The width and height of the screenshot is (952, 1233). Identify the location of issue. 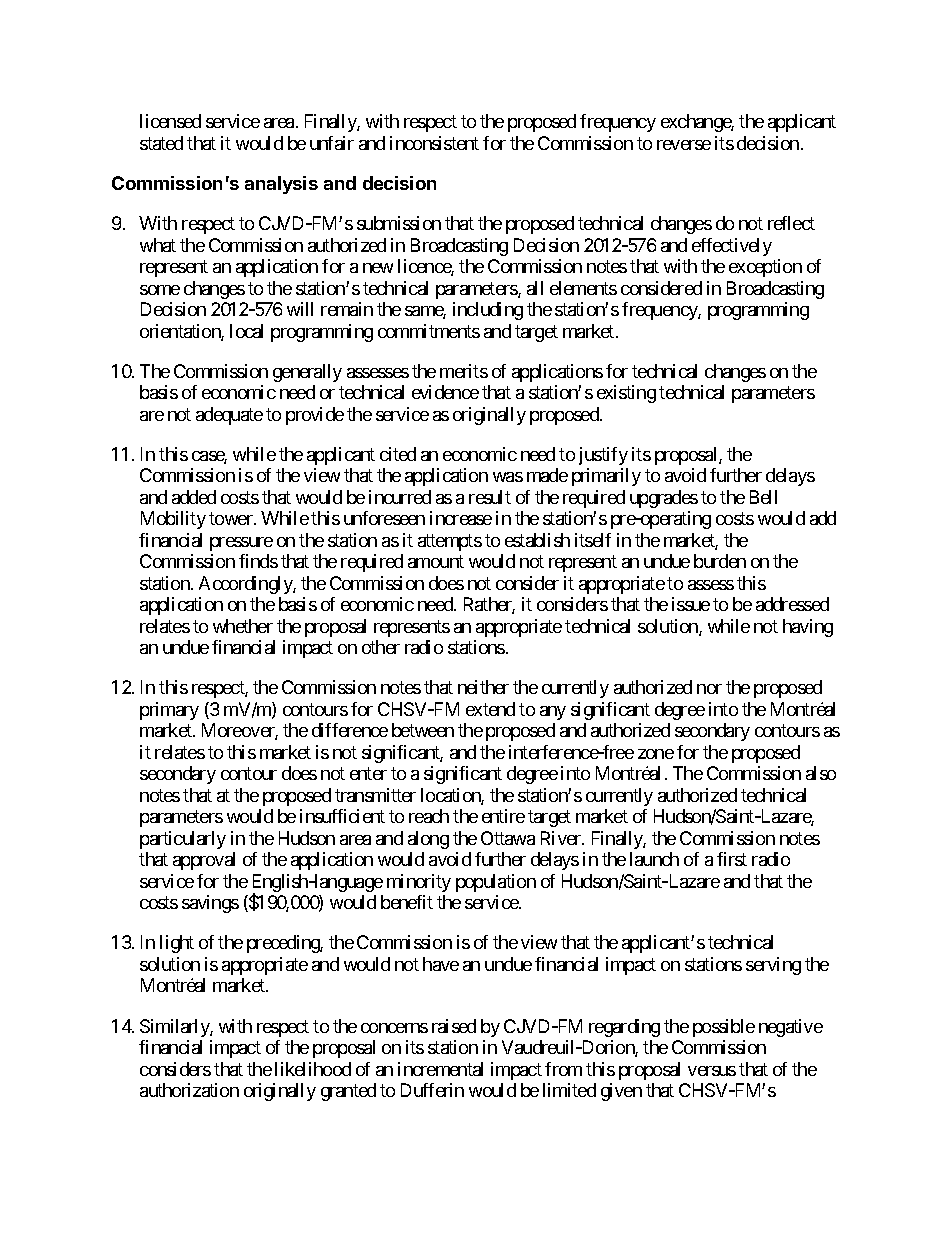
(691, 604).
